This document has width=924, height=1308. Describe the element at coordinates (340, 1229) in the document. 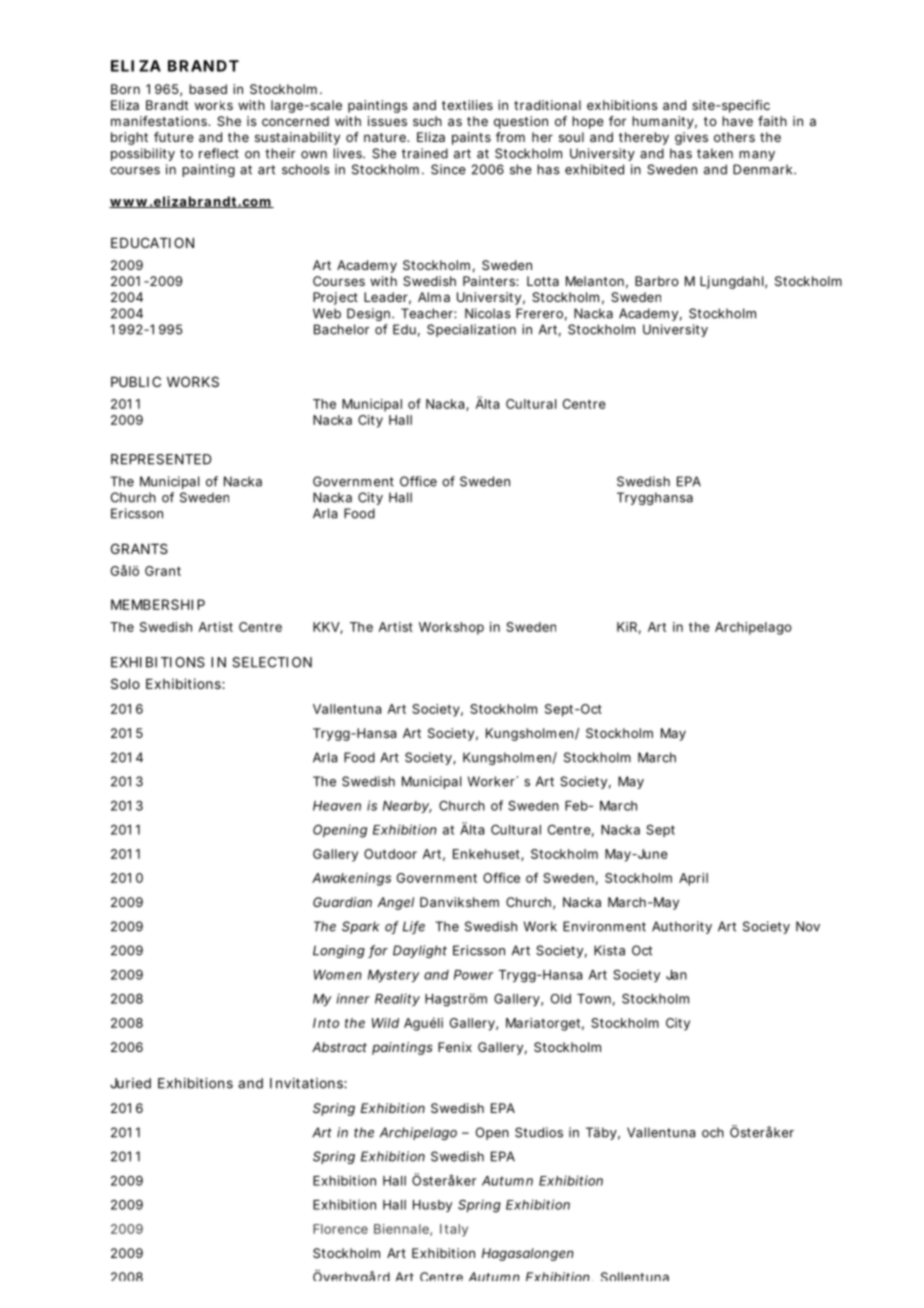

I see `Florence` at that location.
